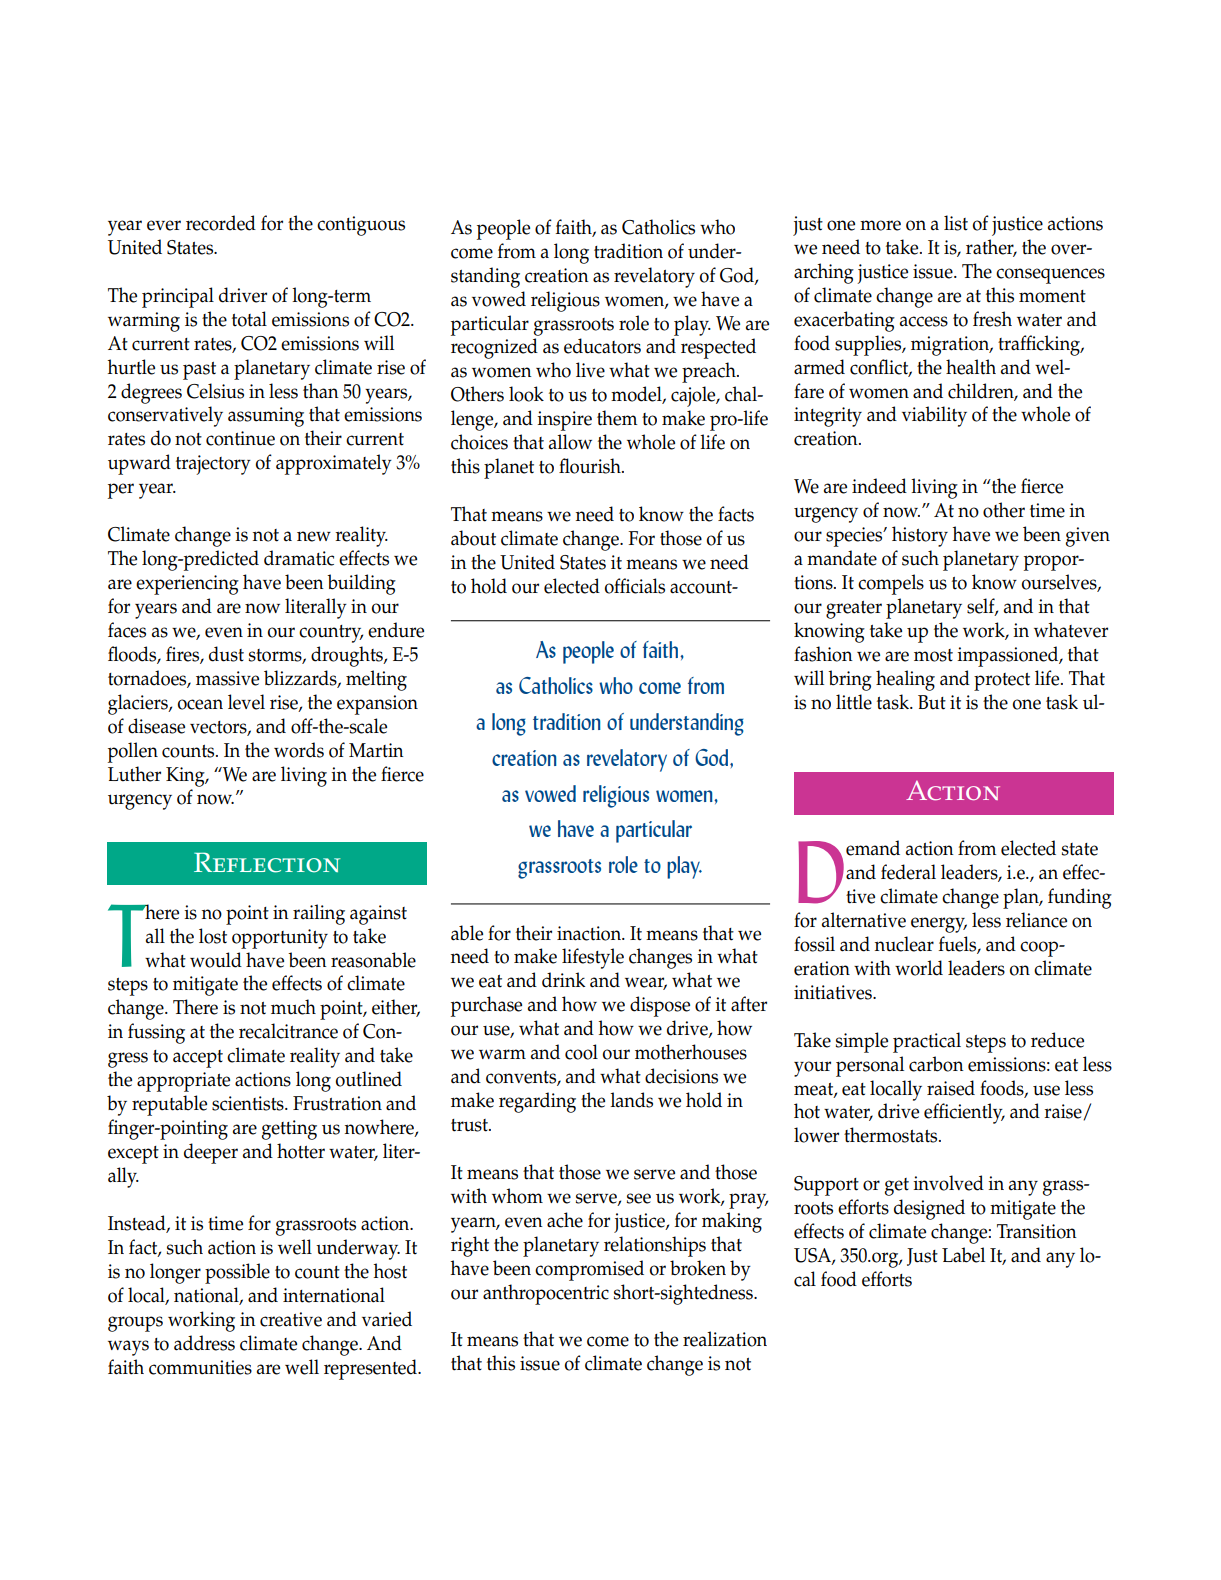  Describe the element at coordinates (602, 346) in the screenshot. I see `educators` at that location.
